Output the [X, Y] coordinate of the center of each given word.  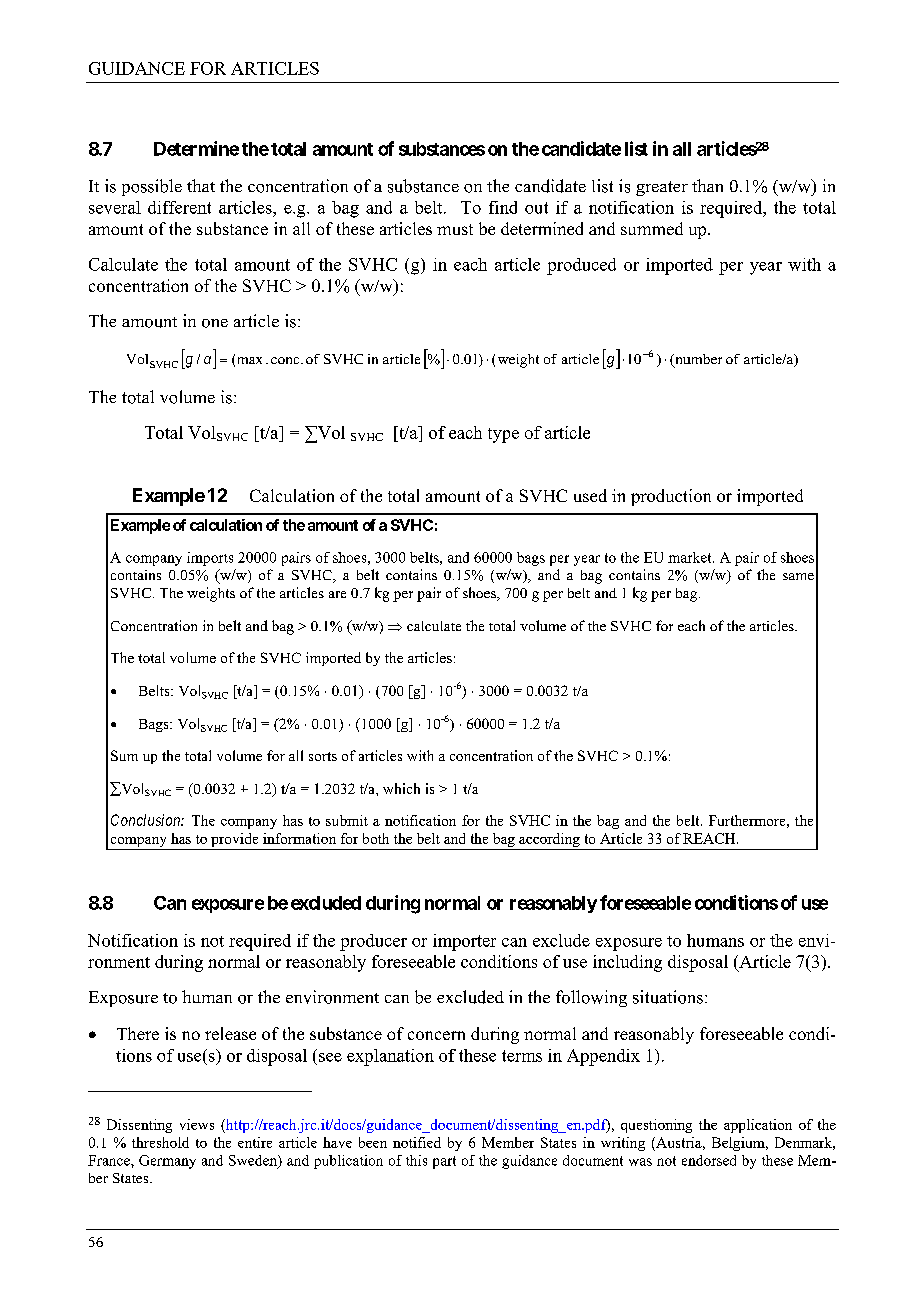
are [337, 594]
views [197, 1124]
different [179, 207]
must [455, 229]
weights [211, 594]
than [707, 185]
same [798, 576]
